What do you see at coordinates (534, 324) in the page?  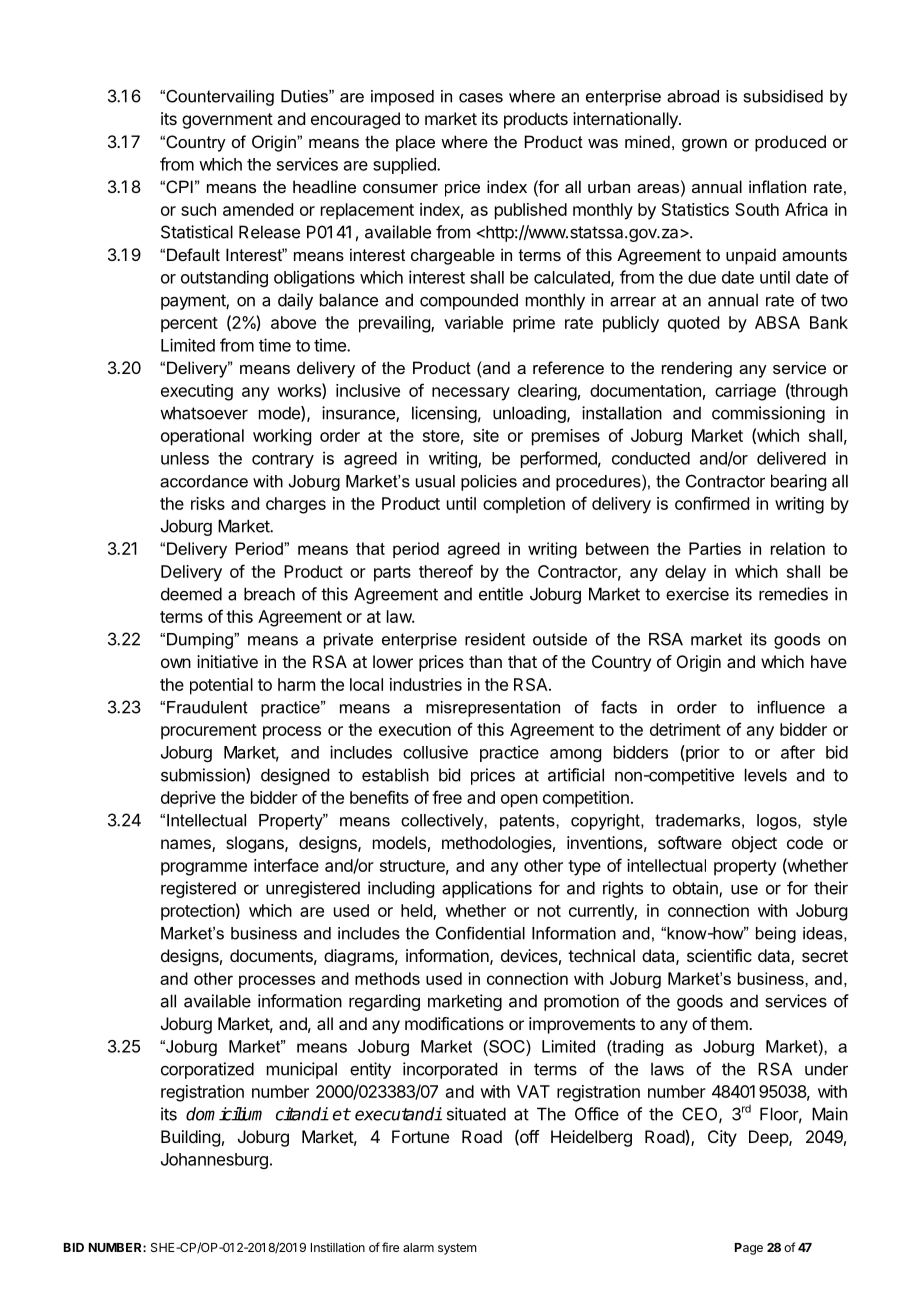 I see `prime` at bounding box center [534, 324].
